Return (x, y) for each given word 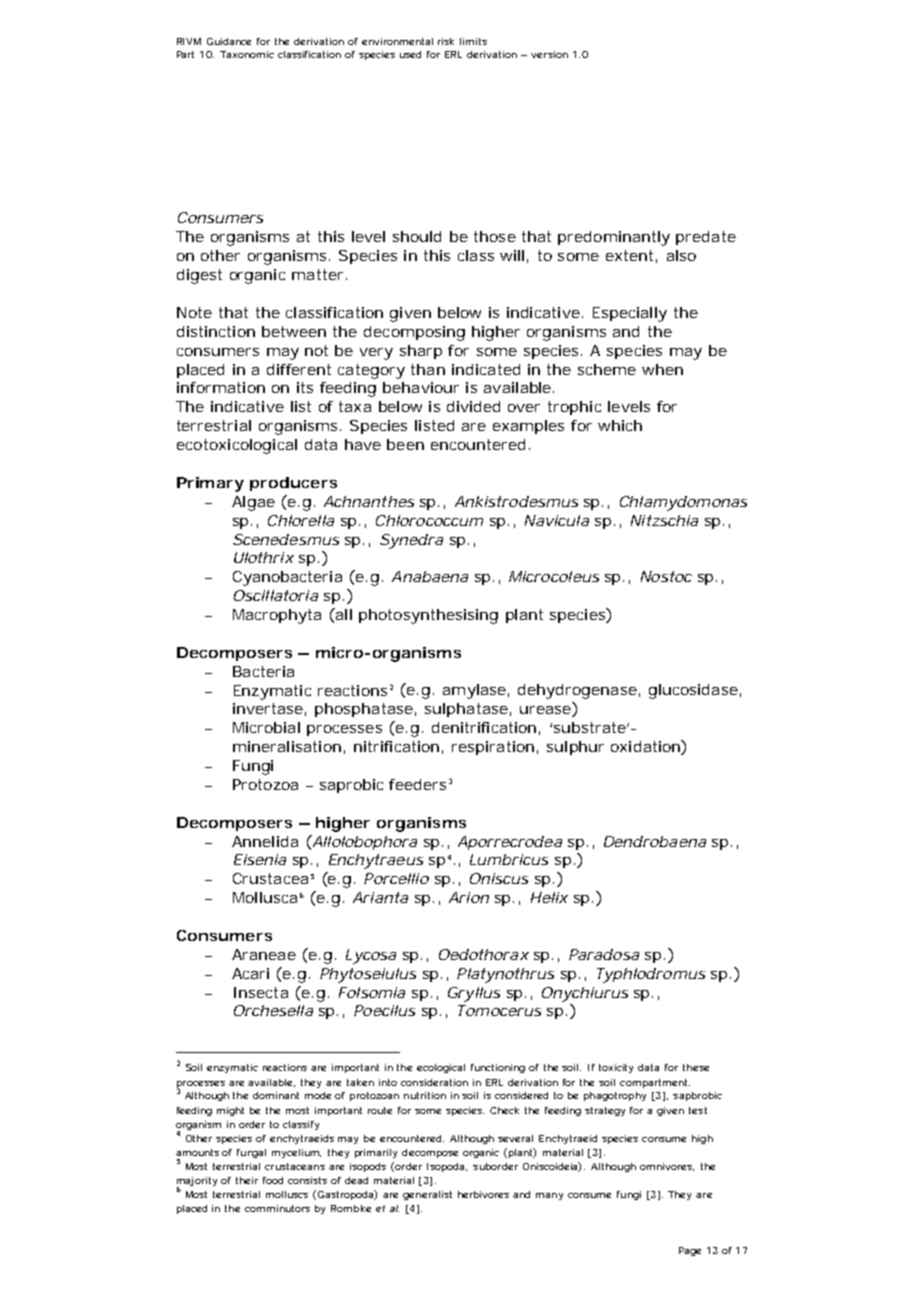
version (549, 54)
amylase (474, 691)
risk (446, 41)
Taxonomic (247, 54)
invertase (268, 708)
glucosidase (693, 691)
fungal (251, 1153)
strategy (605, 1111)
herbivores (483, 1194)
